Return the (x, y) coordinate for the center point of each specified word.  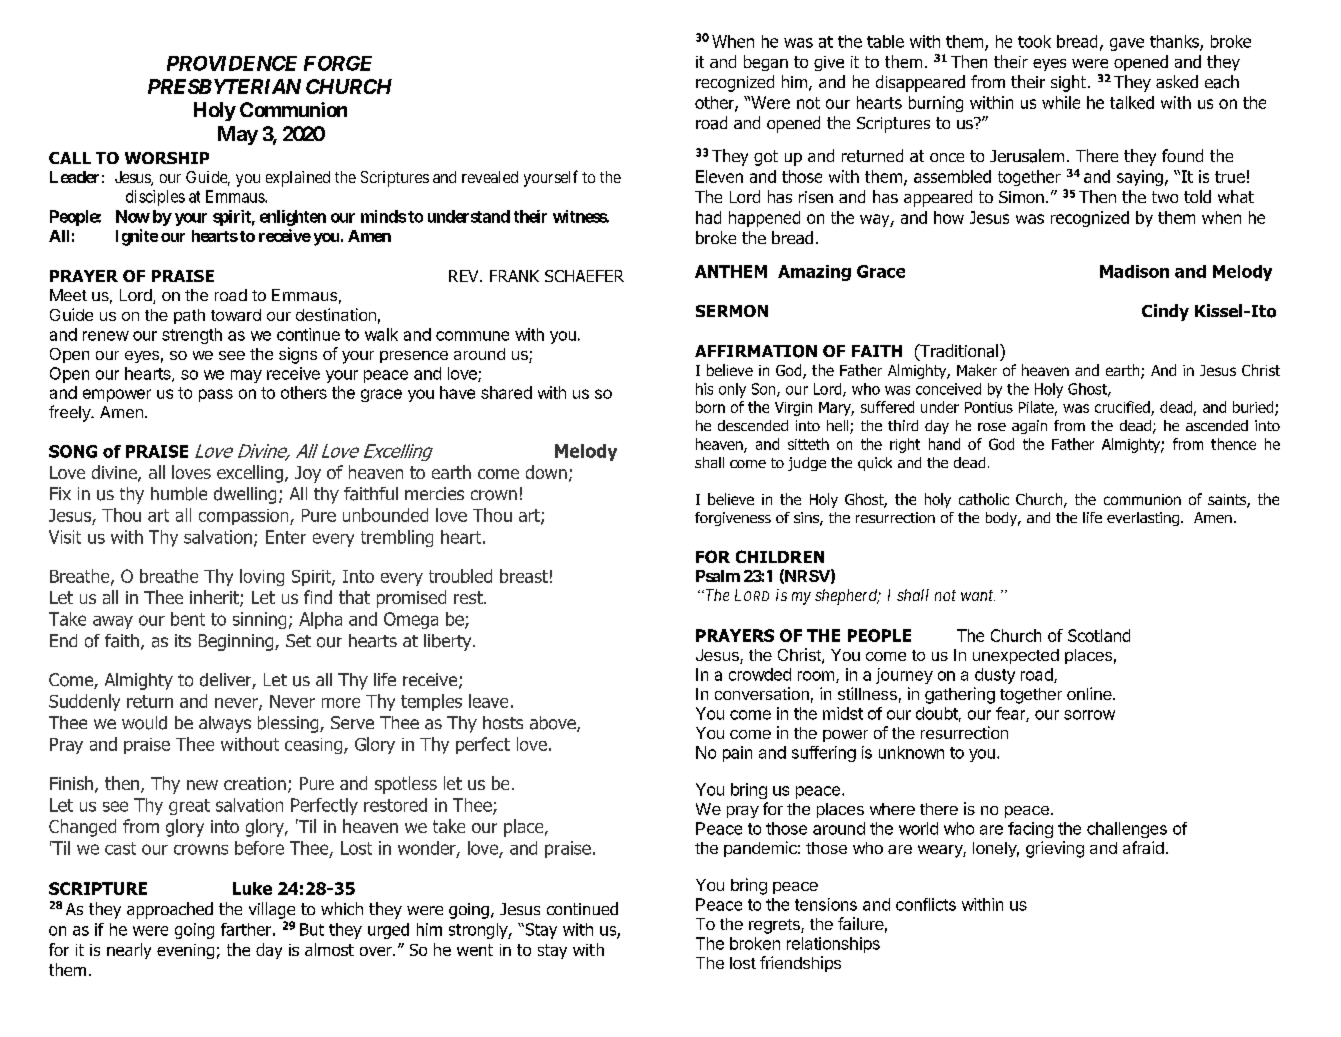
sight (1070, 83)
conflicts (926, 904)
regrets (775, 926)
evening (185, 951)
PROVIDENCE (232, 63)
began (766, 63)
